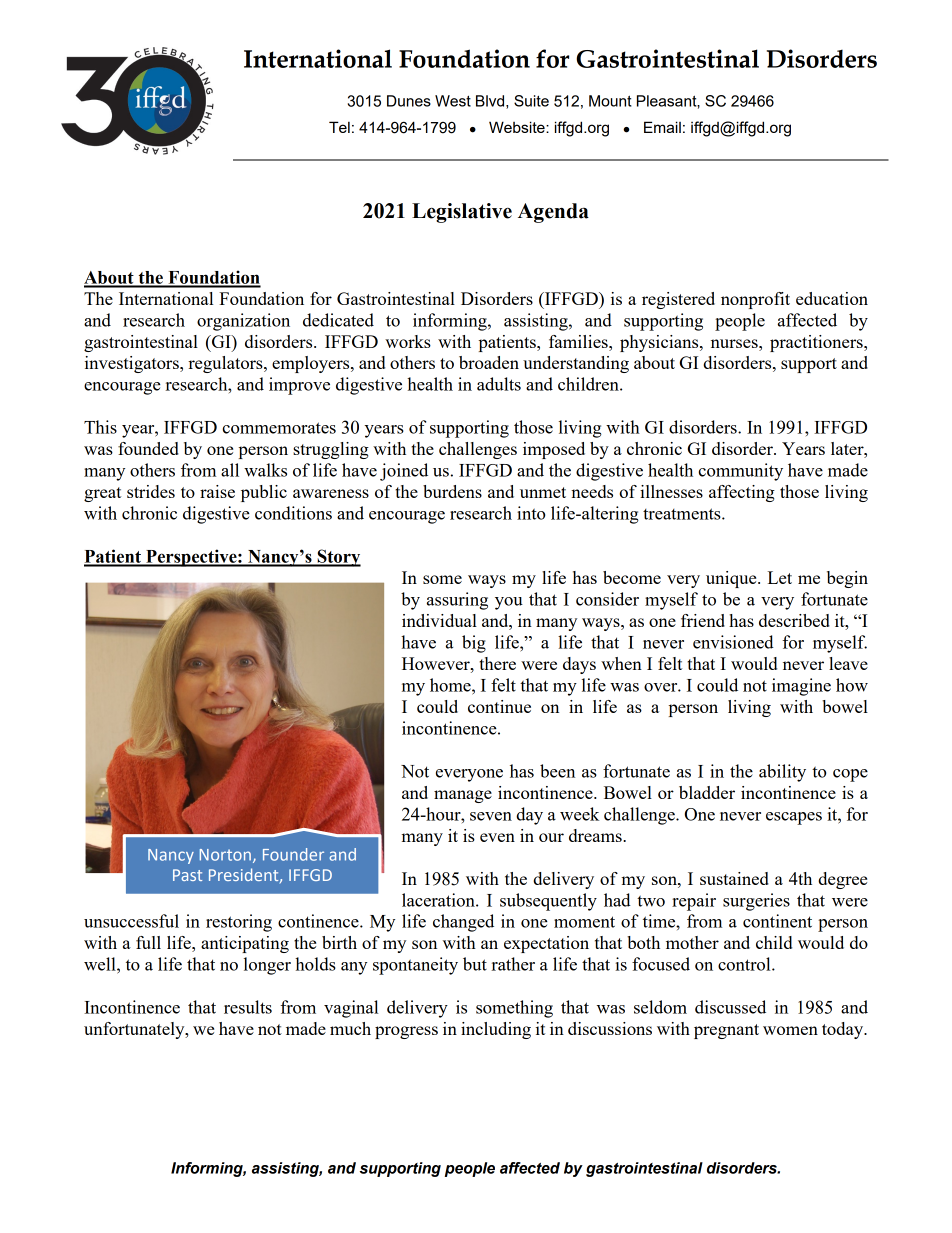 The width and height of the screenshot is (952, 1233). I want to click on Website, so click(518, 127).
